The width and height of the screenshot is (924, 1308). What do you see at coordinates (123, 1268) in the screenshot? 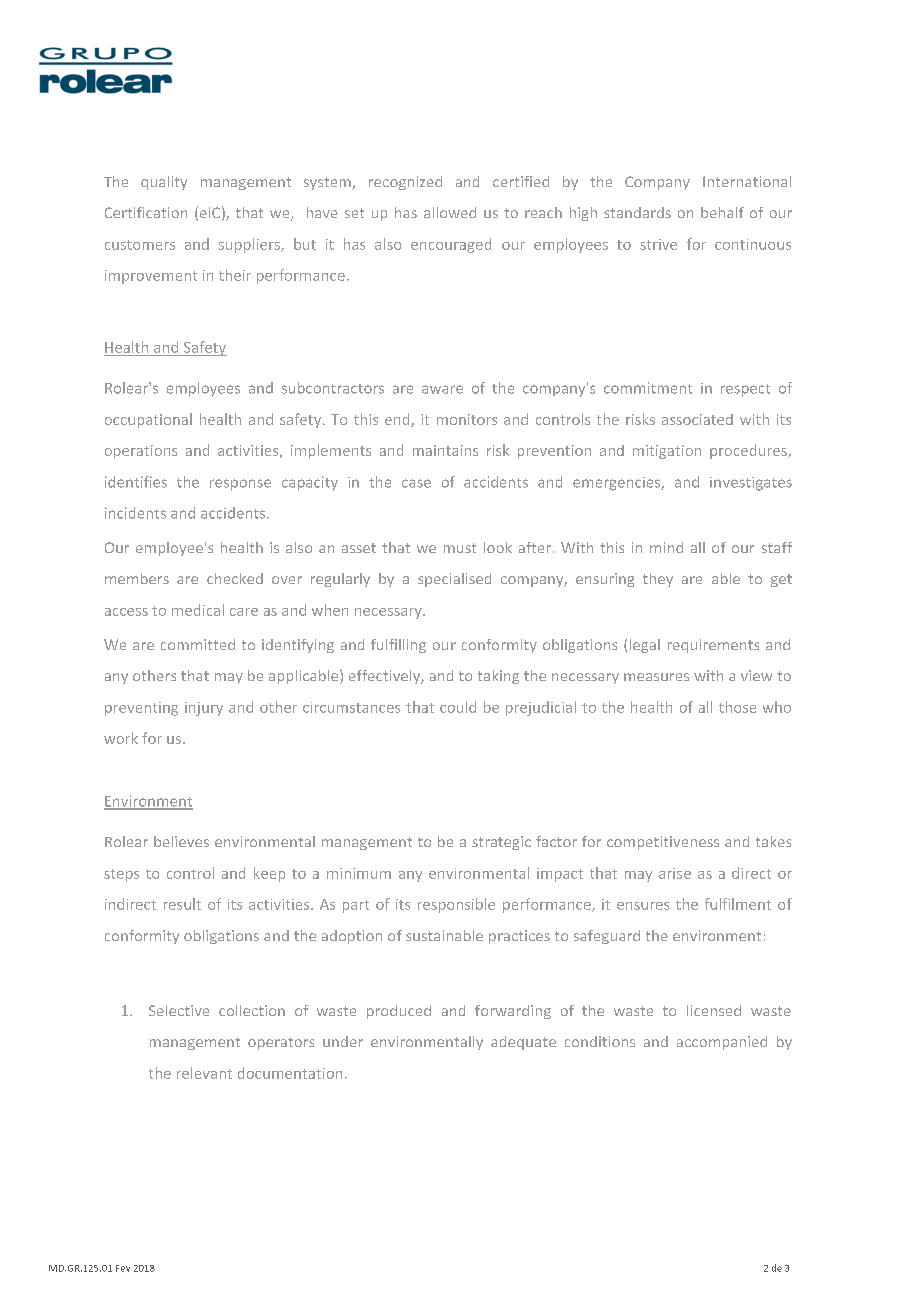
I see `Fev` at bounding box center [123, 1268].
